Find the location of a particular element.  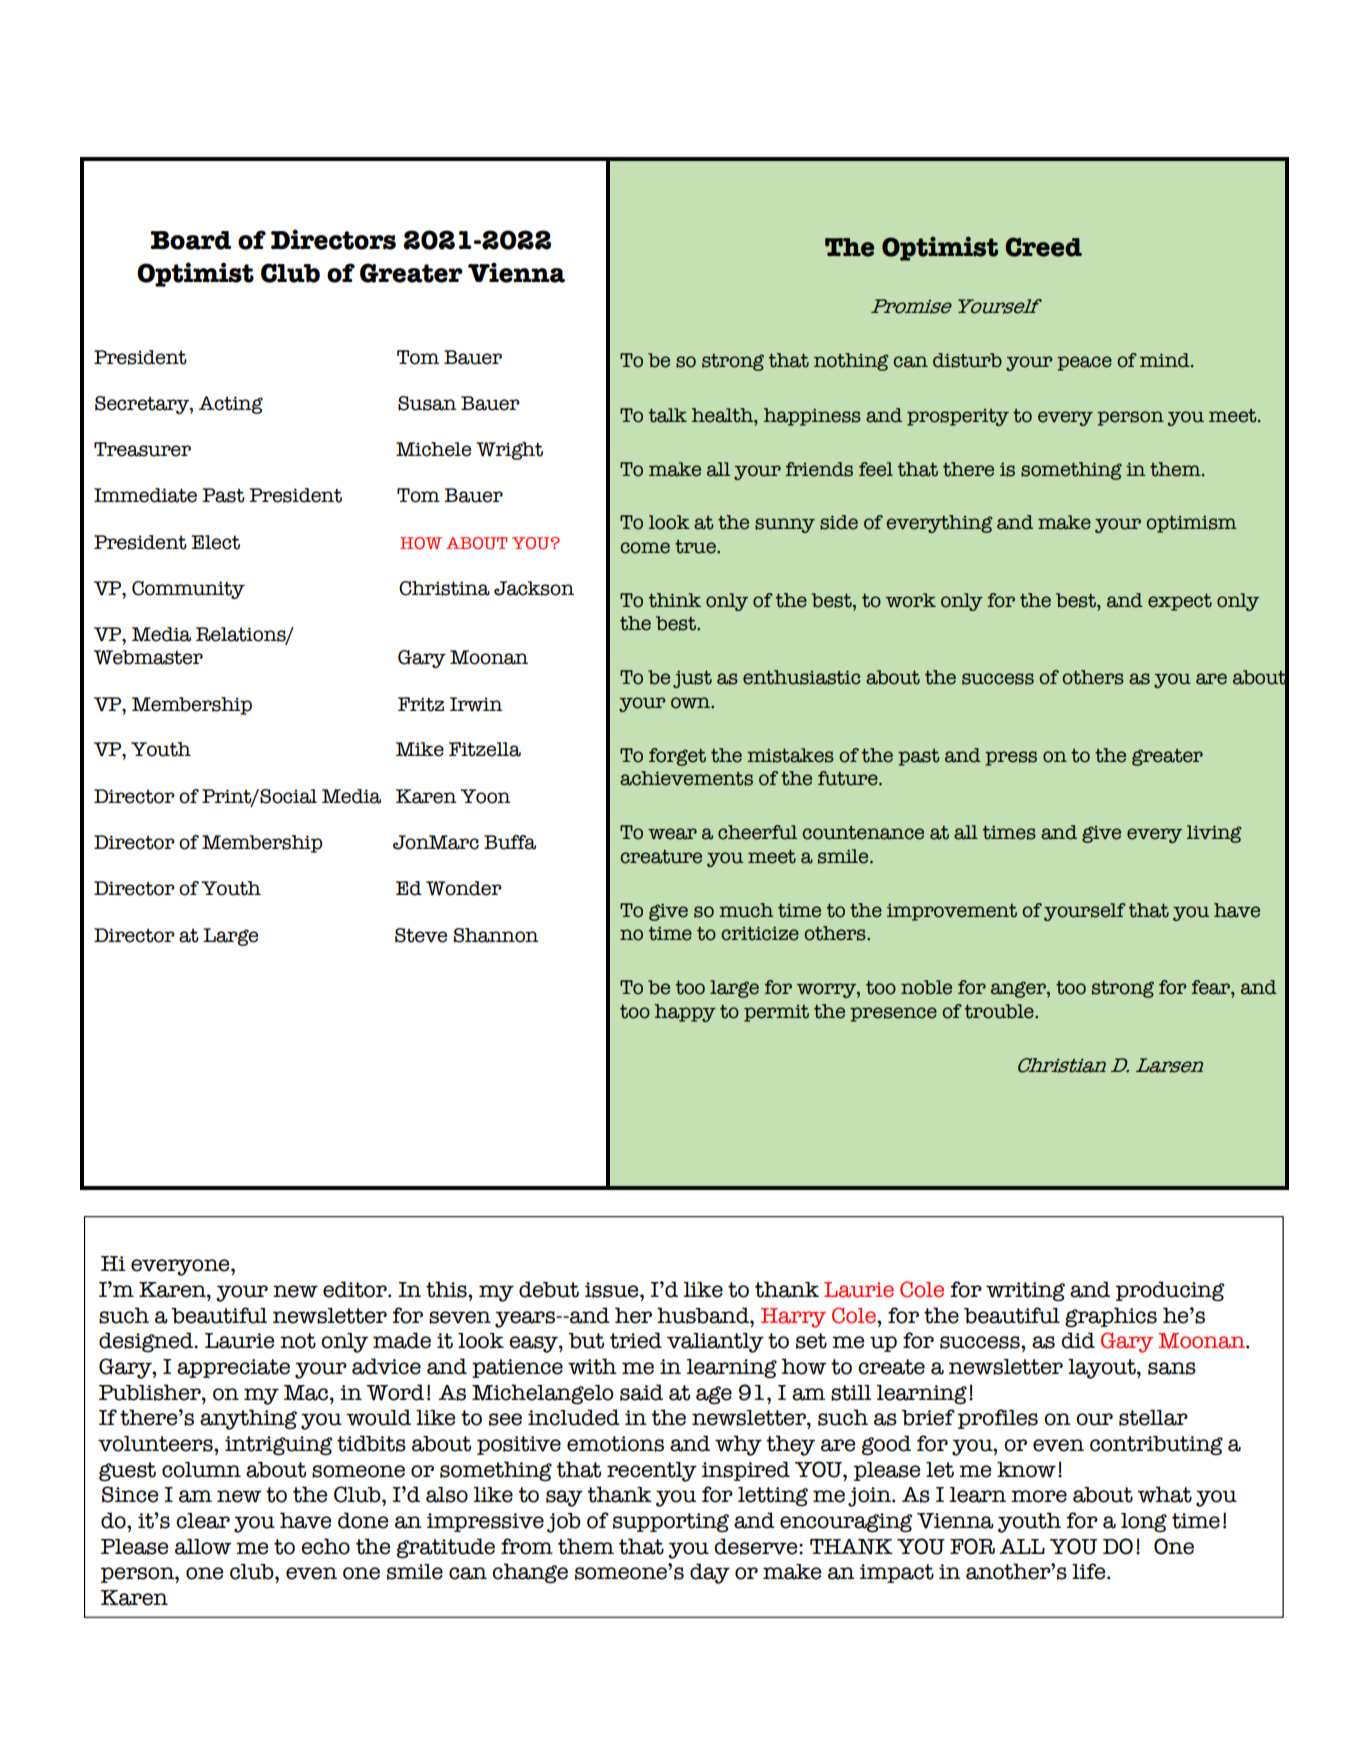

expect is located at coordinates (1180, 602).
